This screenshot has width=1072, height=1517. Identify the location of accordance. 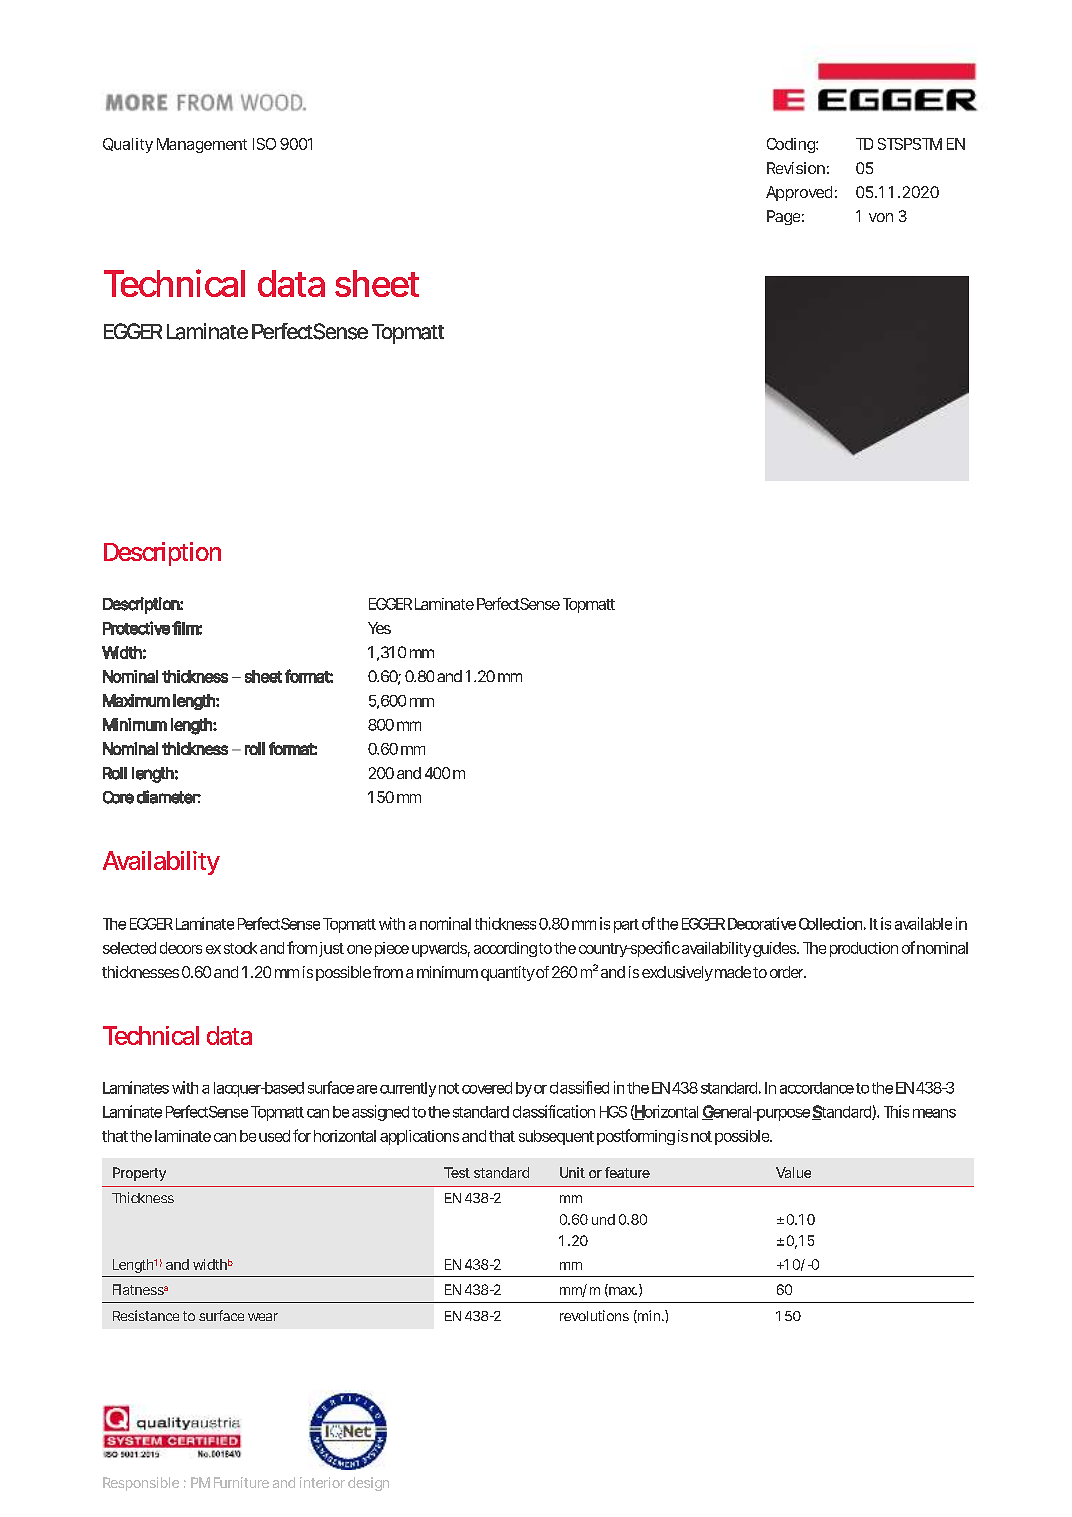
(817, 1088).
